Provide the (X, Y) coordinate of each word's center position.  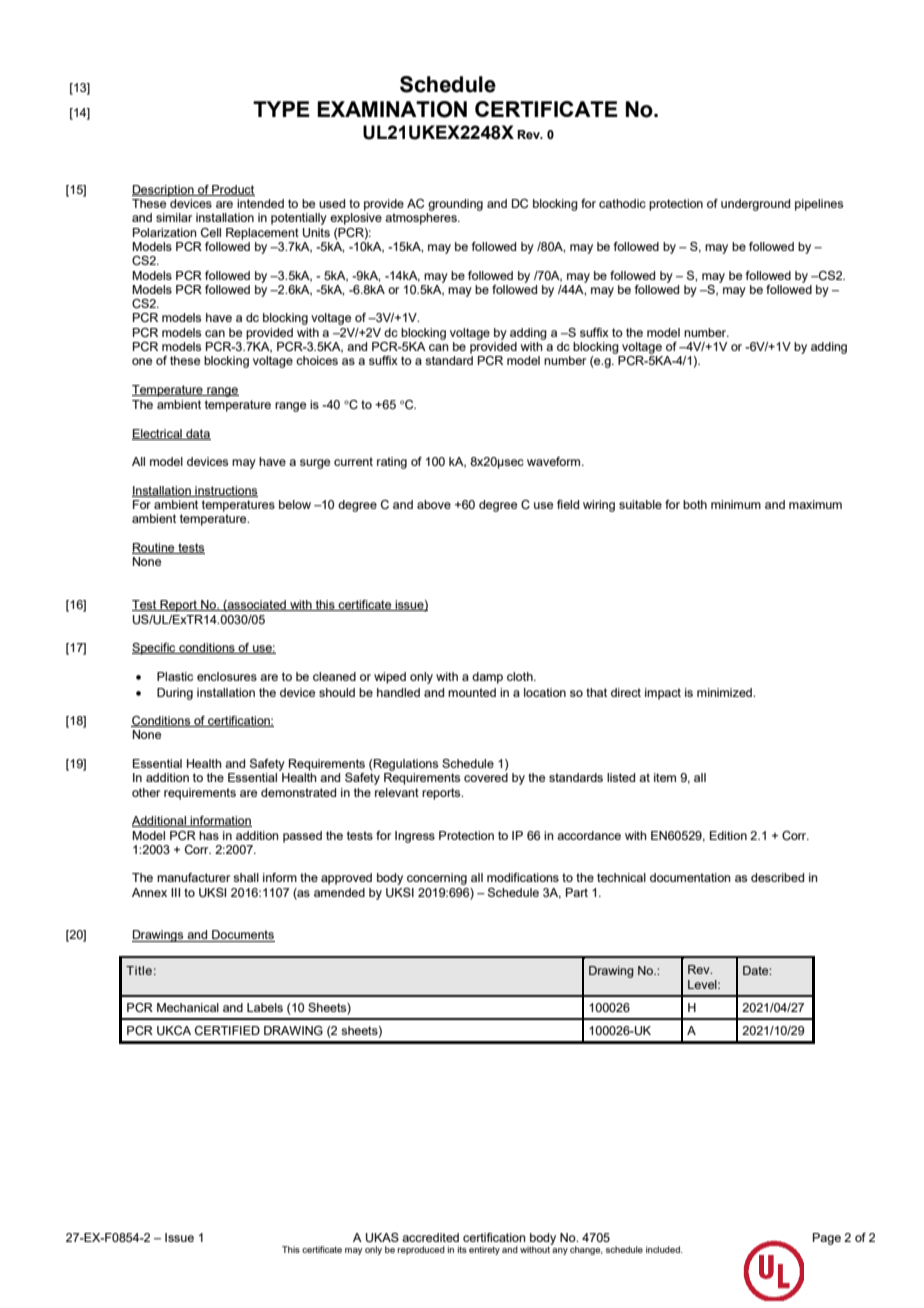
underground (755, 205)
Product (232, 190)
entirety (484, 1250)
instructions (225, 491)
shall (246, 877)
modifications (523, 877)
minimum (736, 504)
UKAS (382, 1238)
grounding (455, 205)
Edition (728, 835)
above (434, 504)
